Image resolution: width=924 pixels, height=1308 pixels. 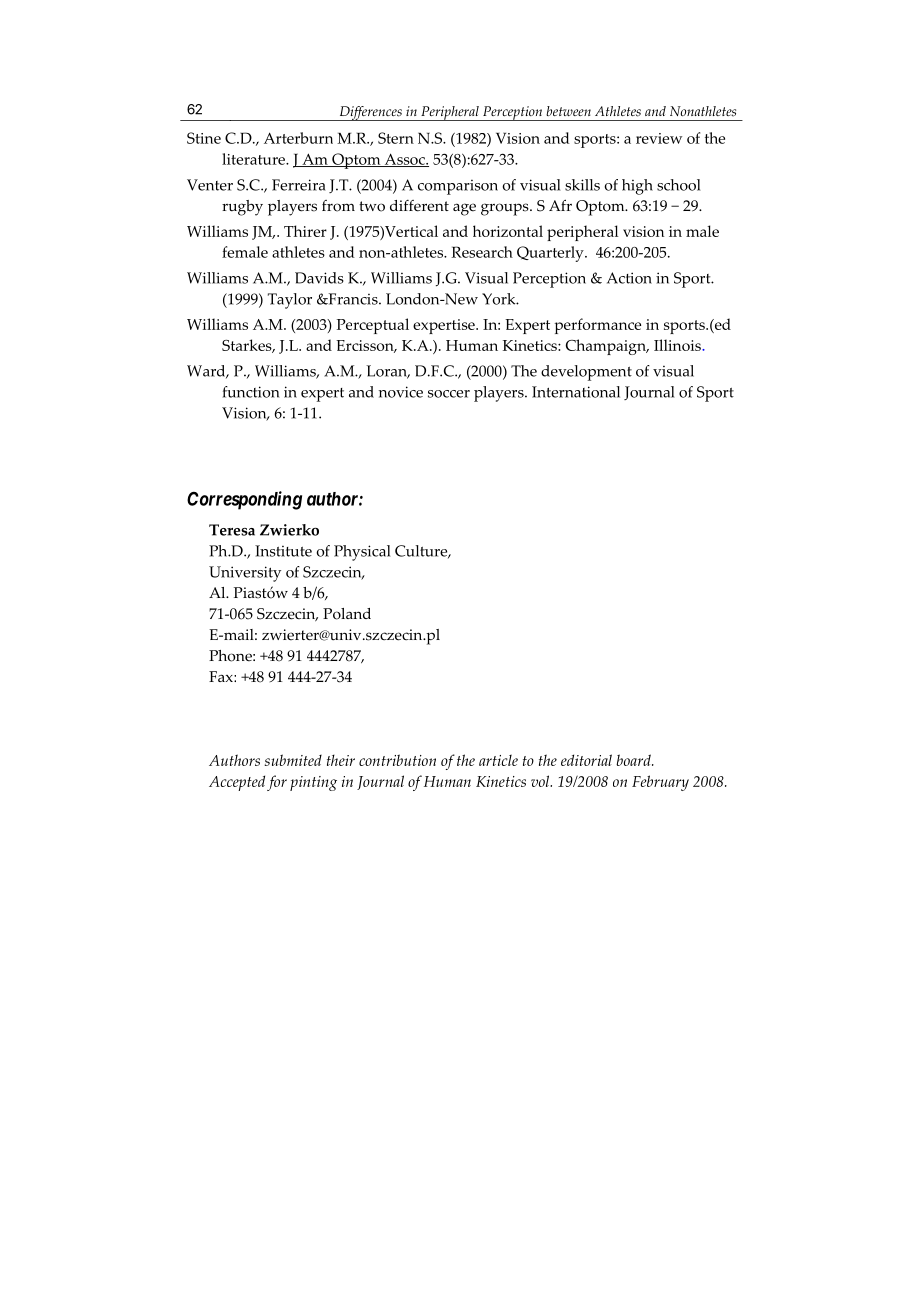 I want to click on Action, so click(x=629, y=278).
